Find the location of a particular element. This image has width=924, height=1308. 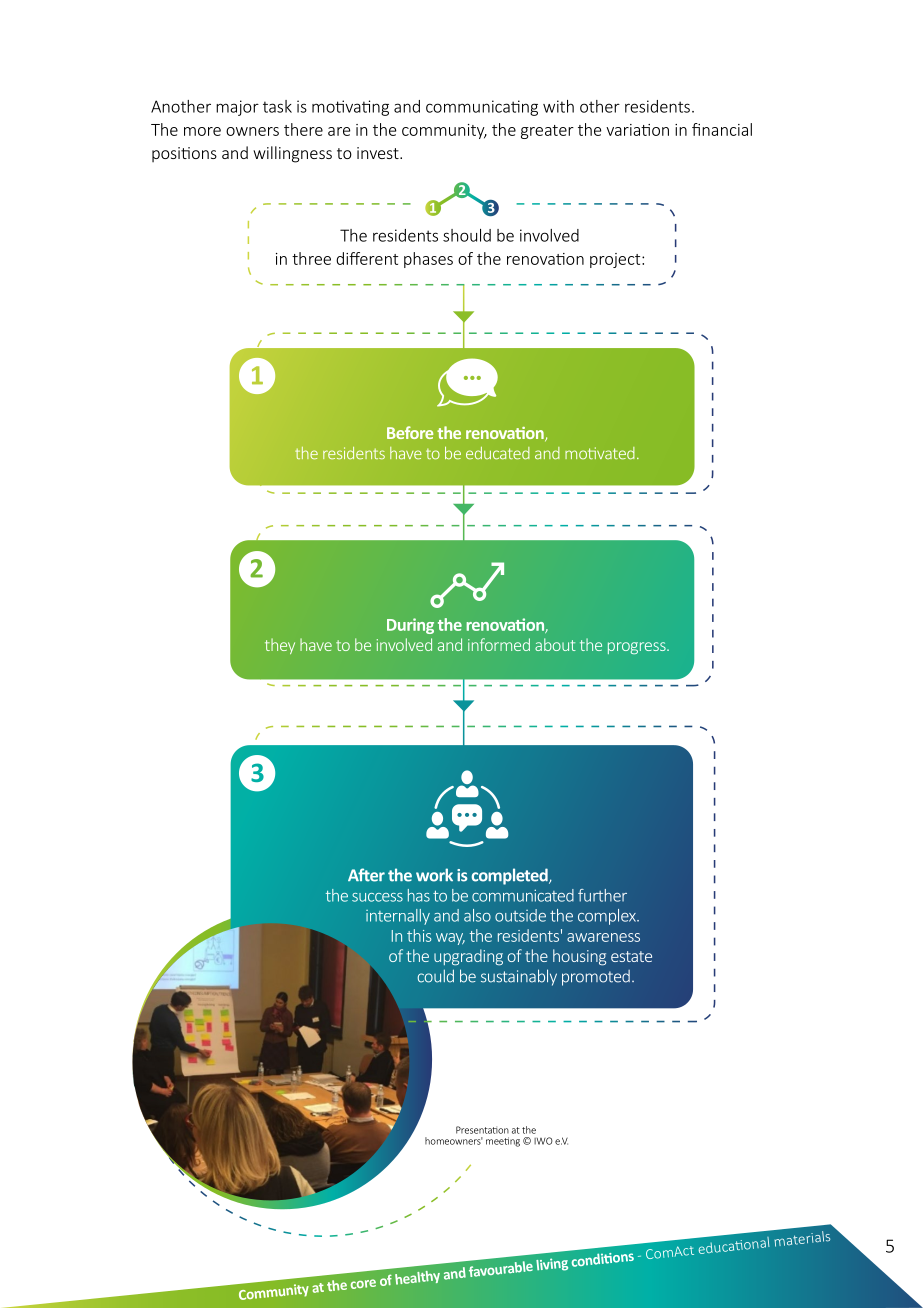

could is located at coordinates (435, 976).
